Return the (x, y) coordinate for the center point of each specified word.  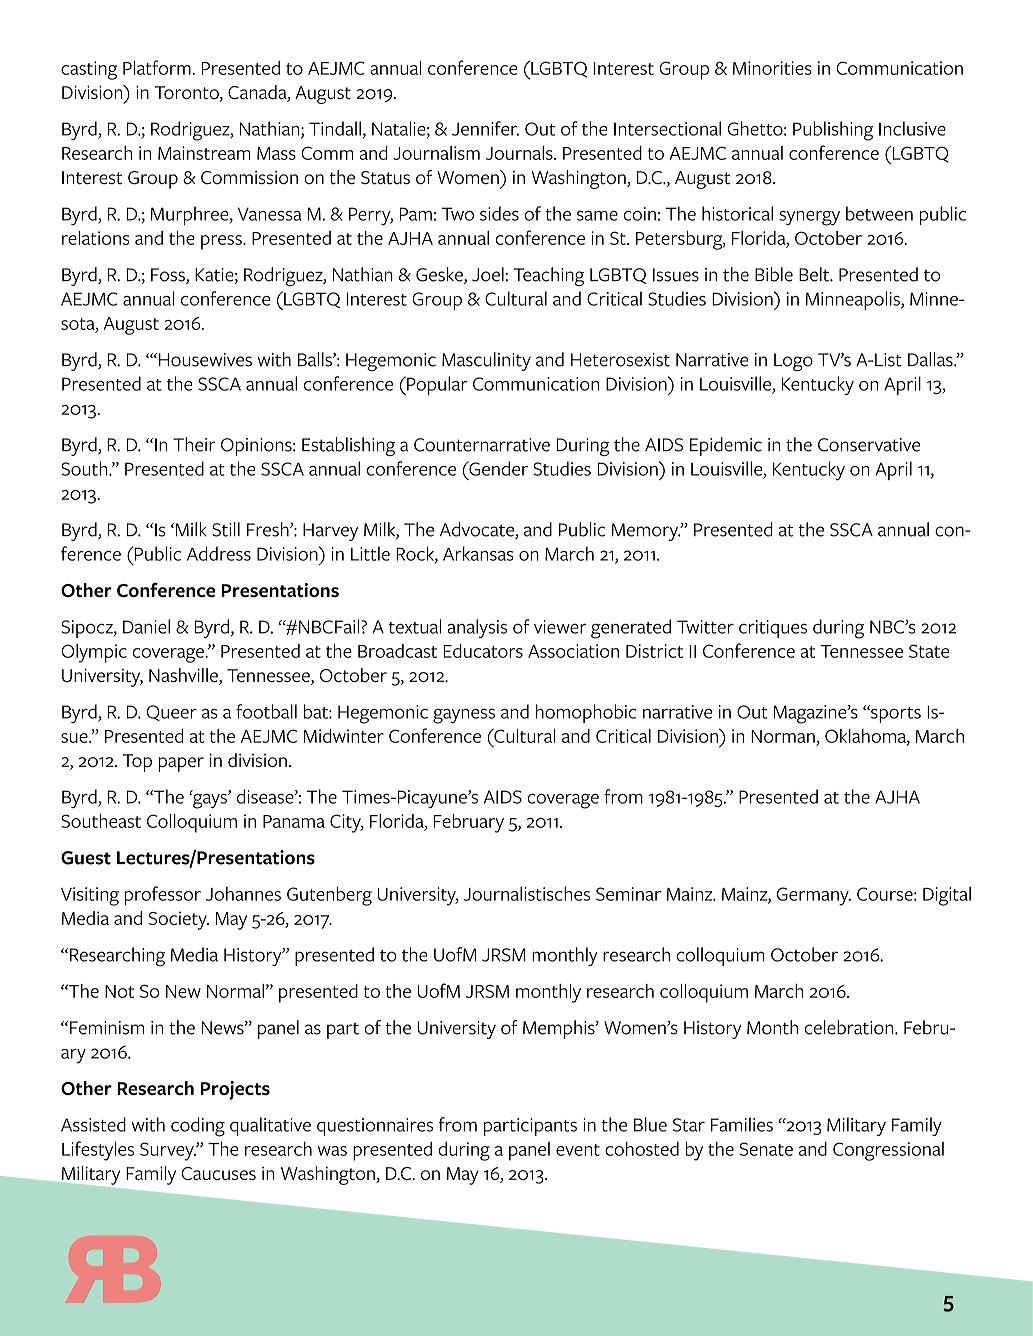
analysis (477, 628)
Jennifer (485, 128)
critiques (773, 629)
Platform (158, 67)
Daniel (146, 626)
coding (198, 1127)
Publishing (833, 131)
